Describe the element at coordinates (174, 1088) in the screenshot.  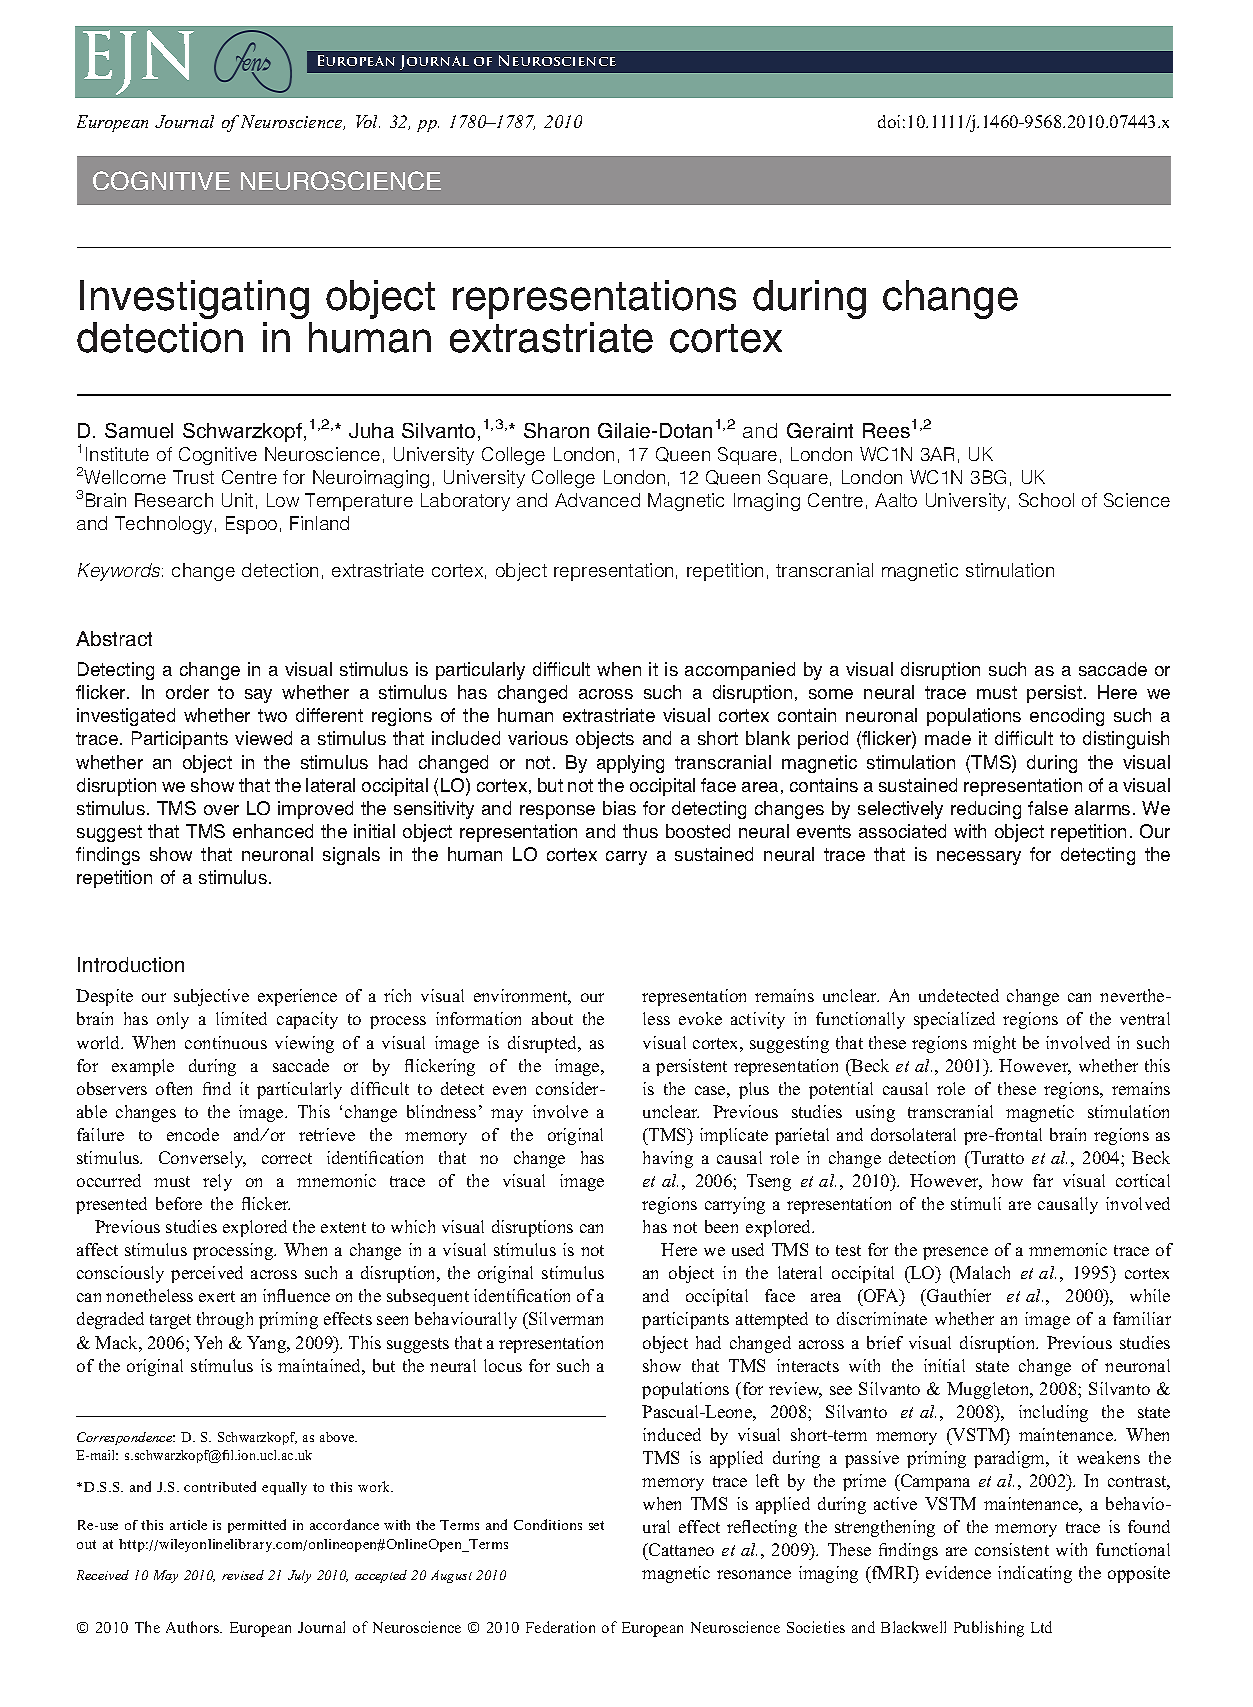
I see `often` at that location.
